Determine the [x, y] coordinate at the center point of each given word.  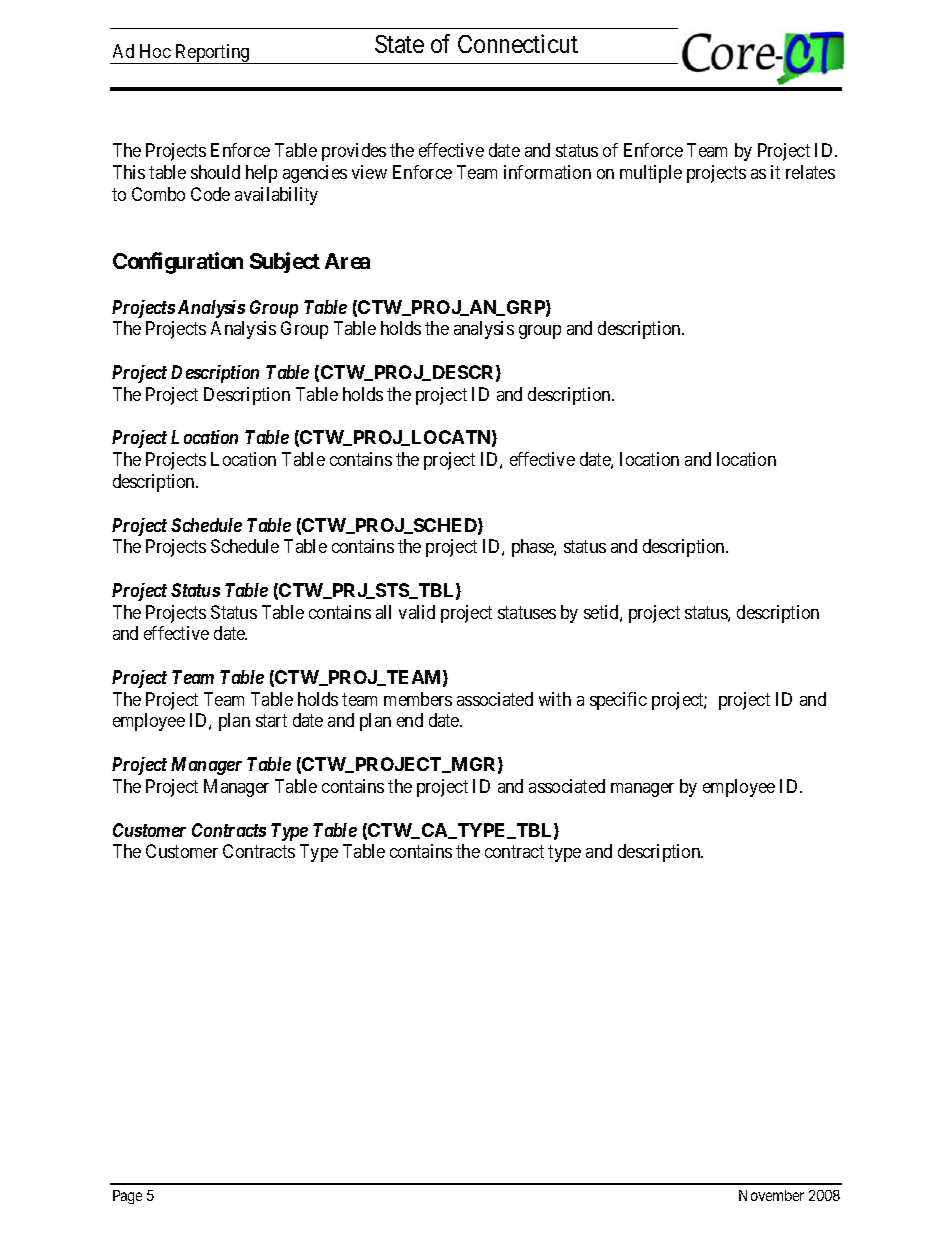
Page [127, 1197]
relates [810, 172]
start [271, 721]
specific [618, 701]
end [410, 720]
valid [417, 612]
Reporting [212, 54]
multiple [651, 174]
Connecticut [518, 43]
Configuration [178, 263]
